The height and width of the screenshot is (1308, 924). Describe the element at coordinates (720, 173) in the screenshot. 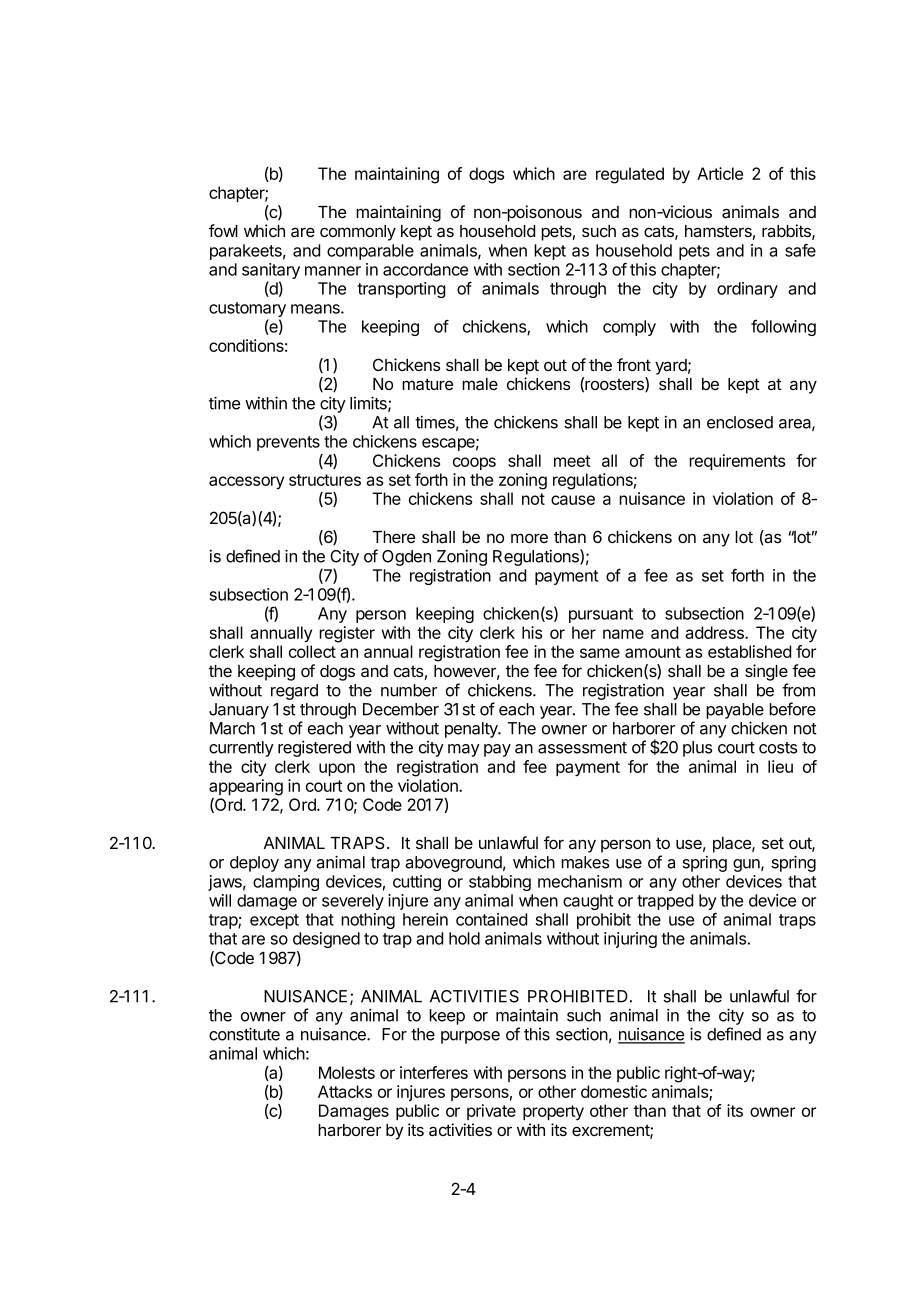

I see `Article` at that location.
